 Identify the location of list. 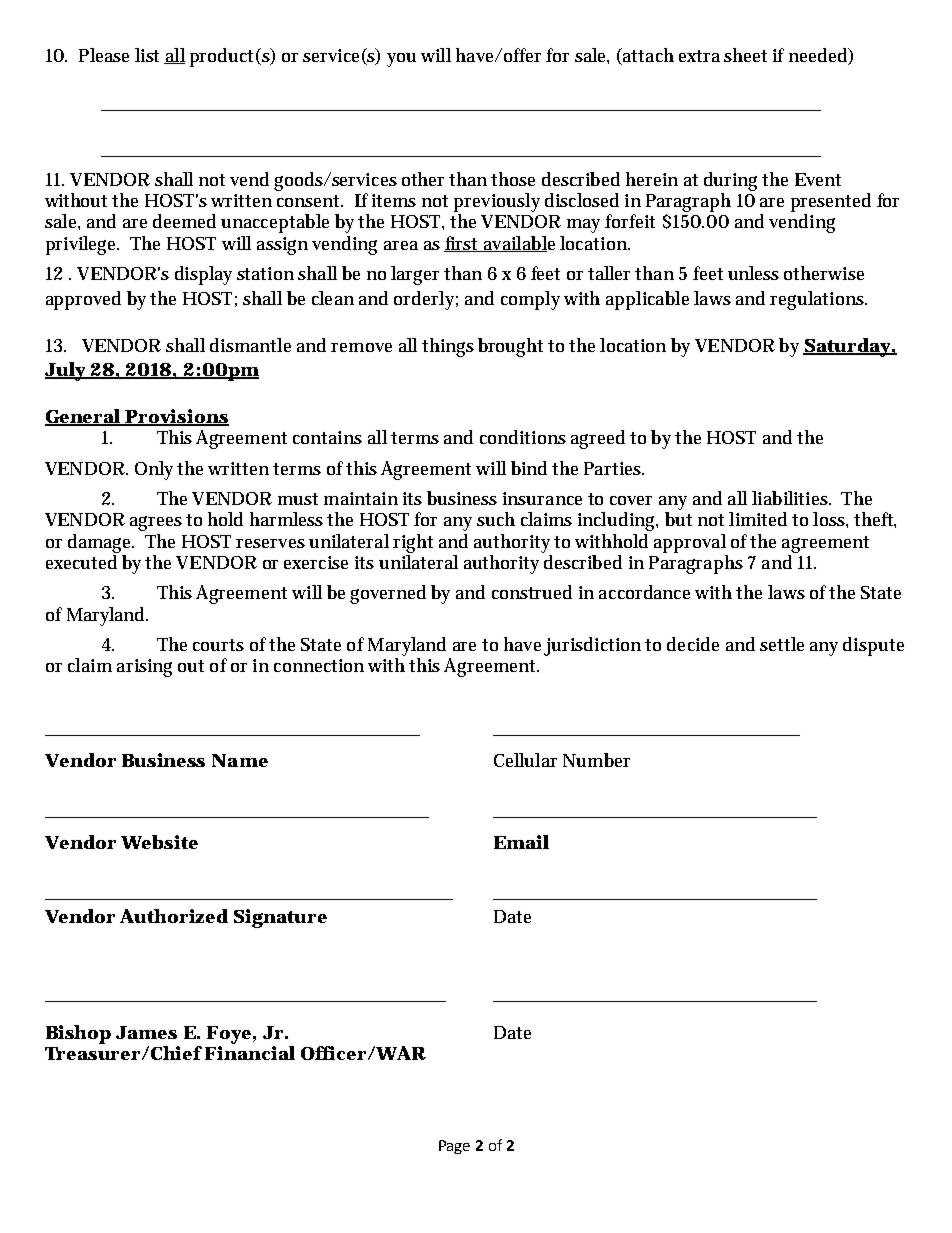
(147, 55).
